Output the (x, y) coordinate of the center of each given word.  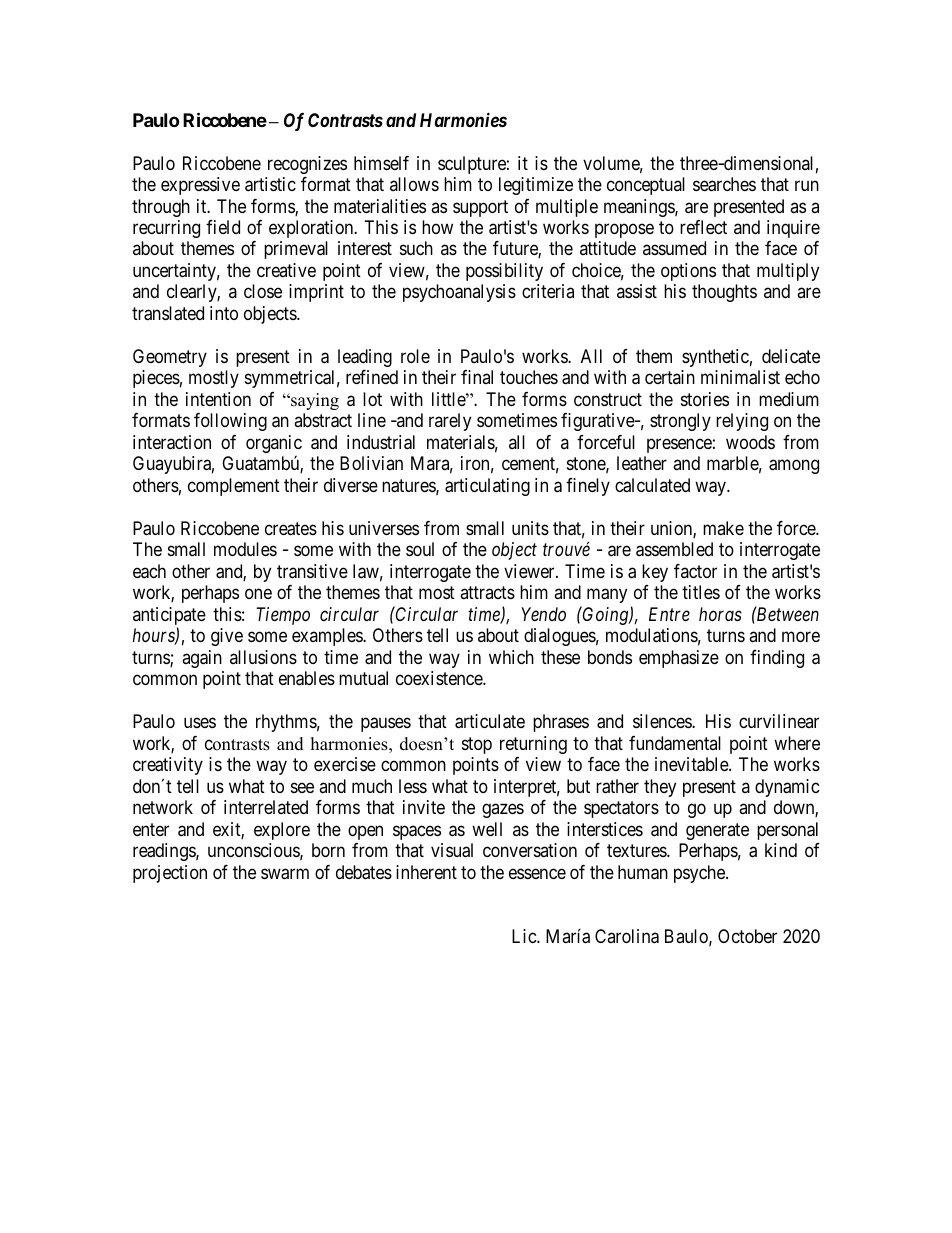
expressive (200, 186)
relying (742, 422)
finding (777, 659)
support (480, 208)
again (202, 659)
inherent (426, 872)
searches (724, 184)
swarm (285, 874)
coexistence (440, 678)
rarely (450, 422)
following (230, 422)
